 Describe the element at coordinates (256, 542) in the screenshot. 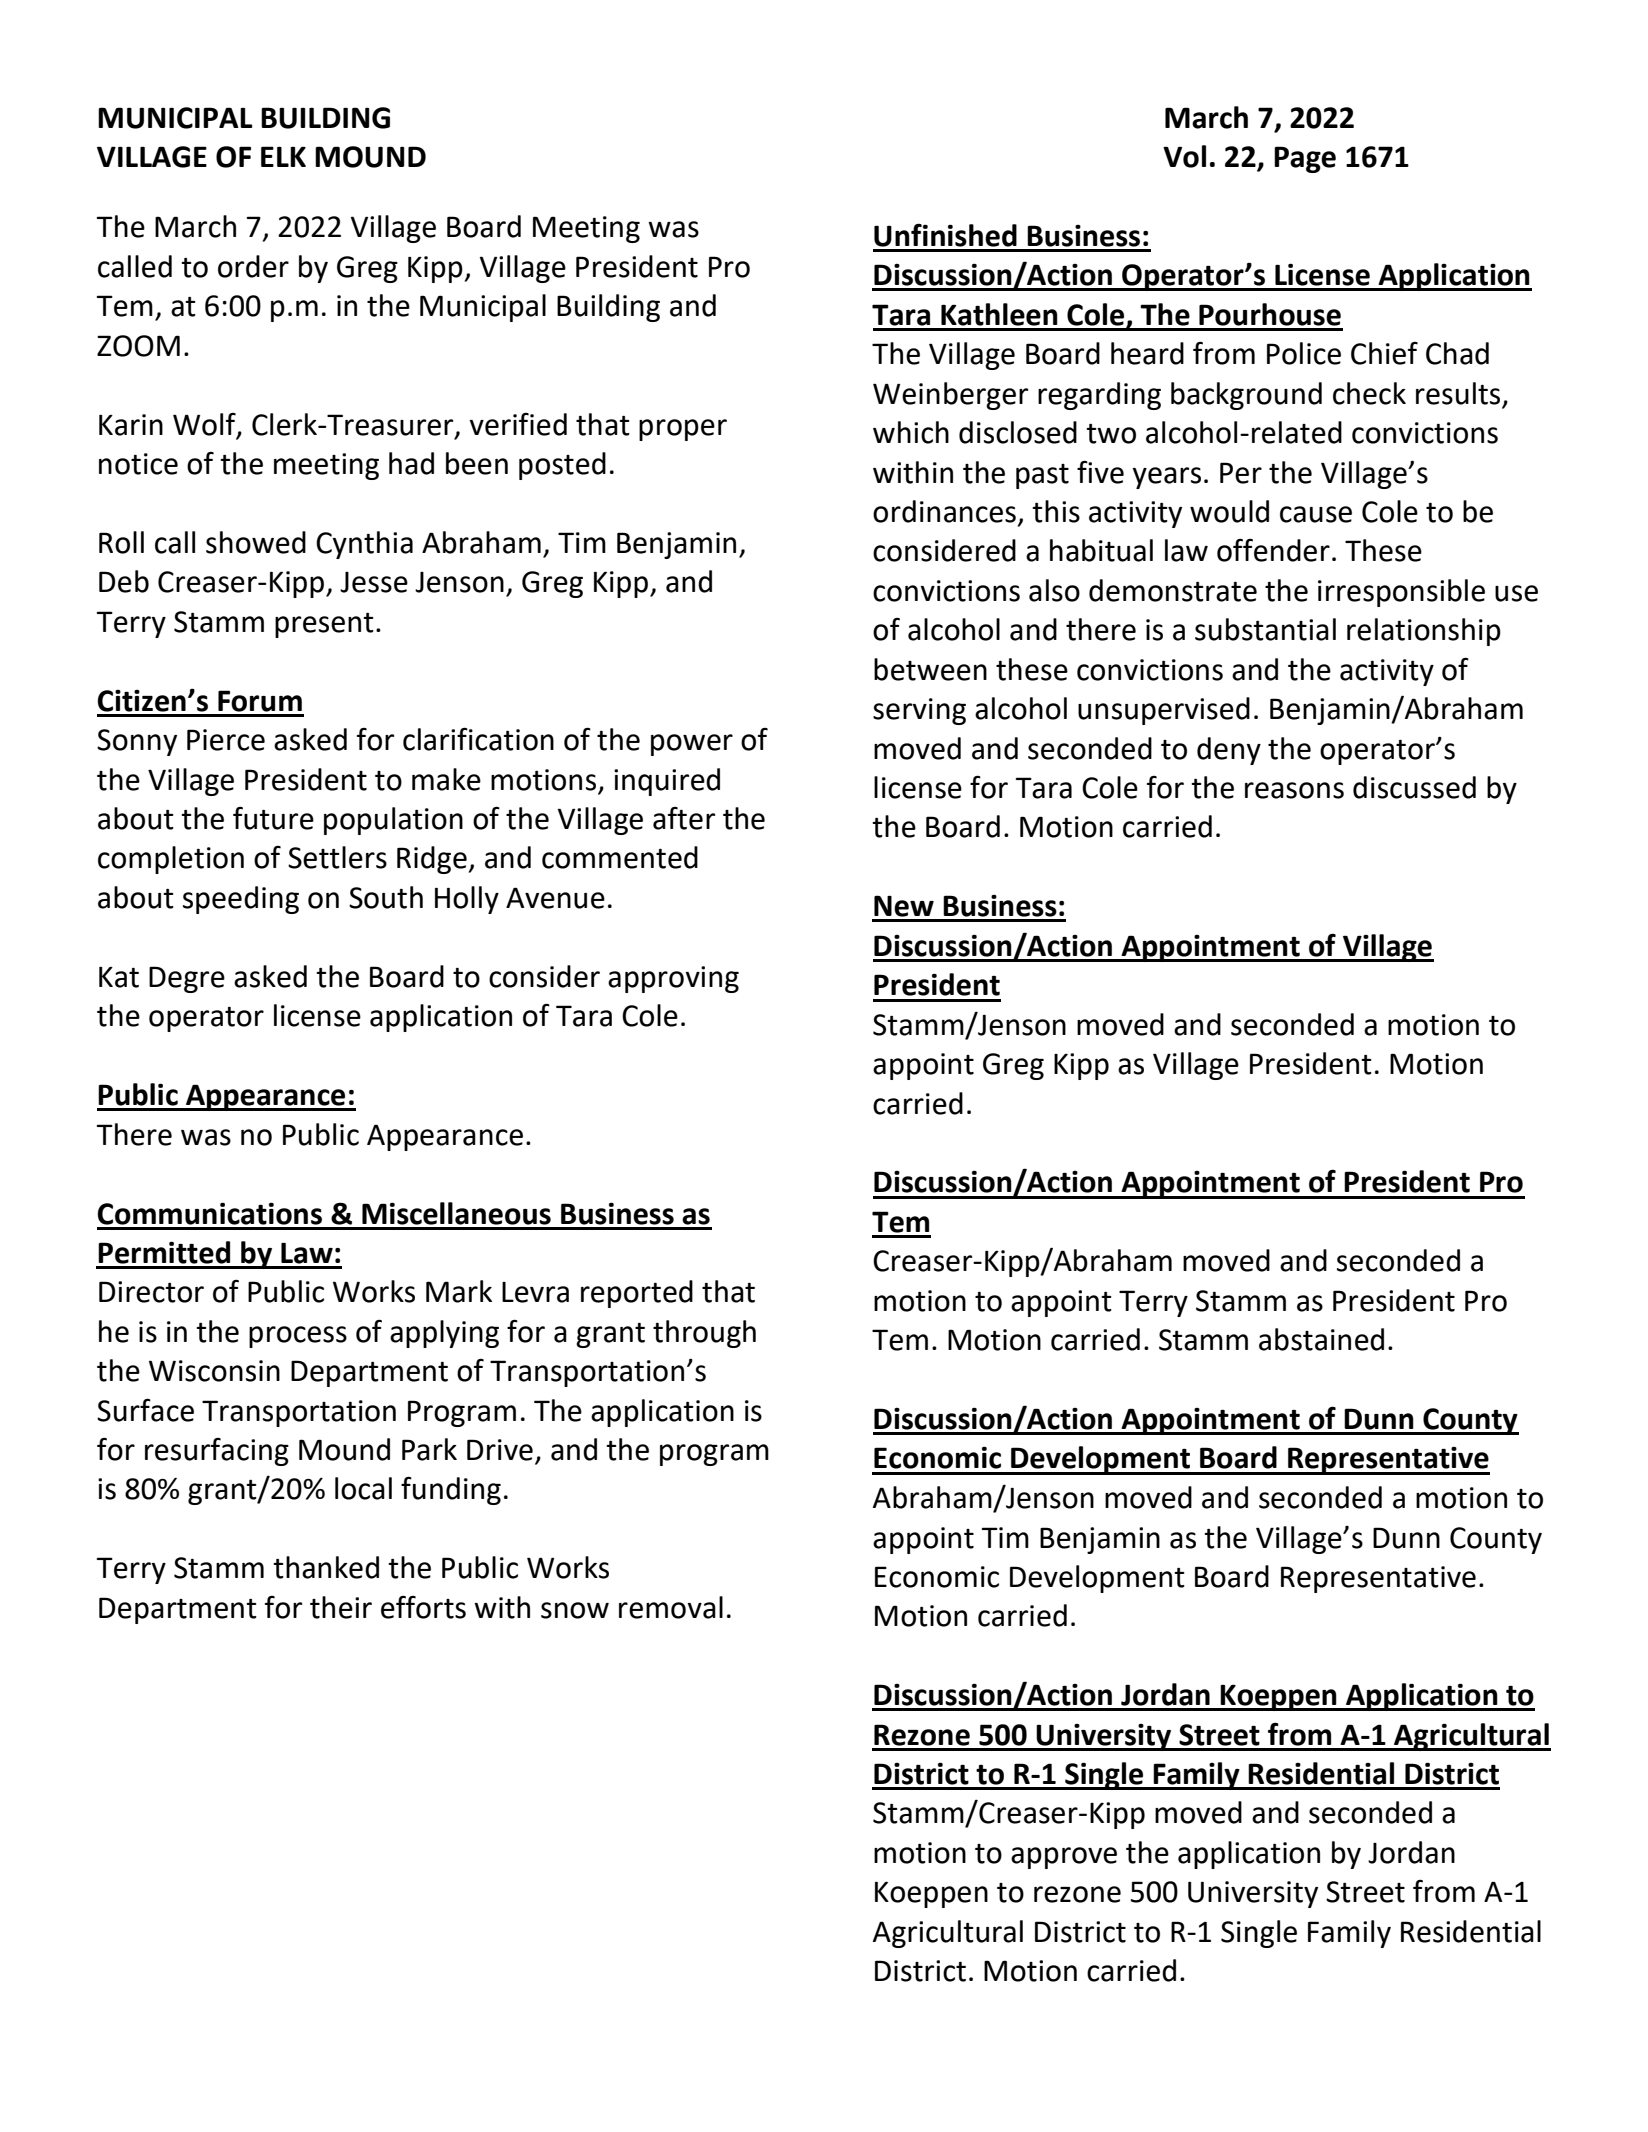

I see `showed` at that location.
